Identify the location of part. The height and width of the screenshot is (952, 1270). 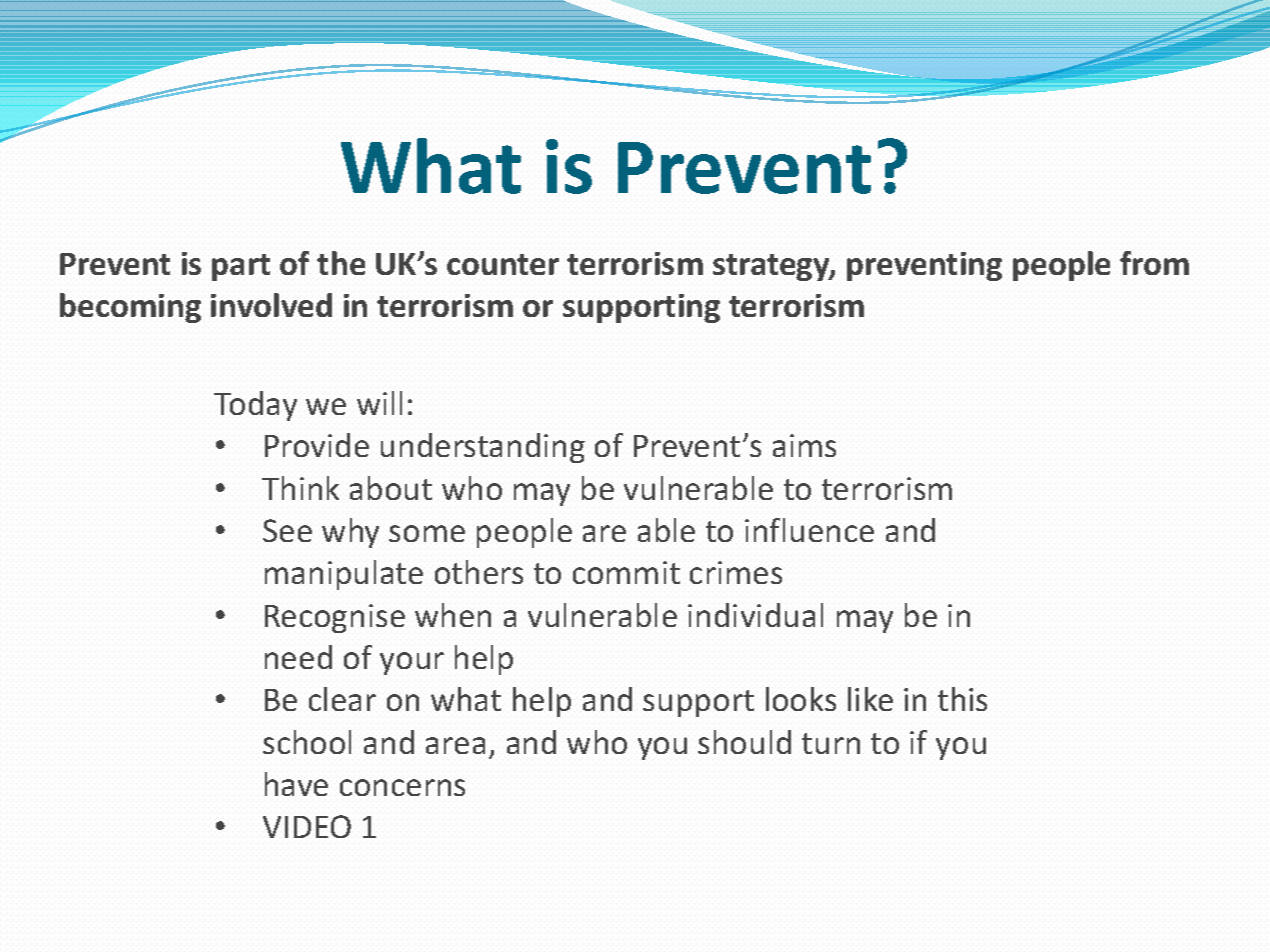
(241, 267).
